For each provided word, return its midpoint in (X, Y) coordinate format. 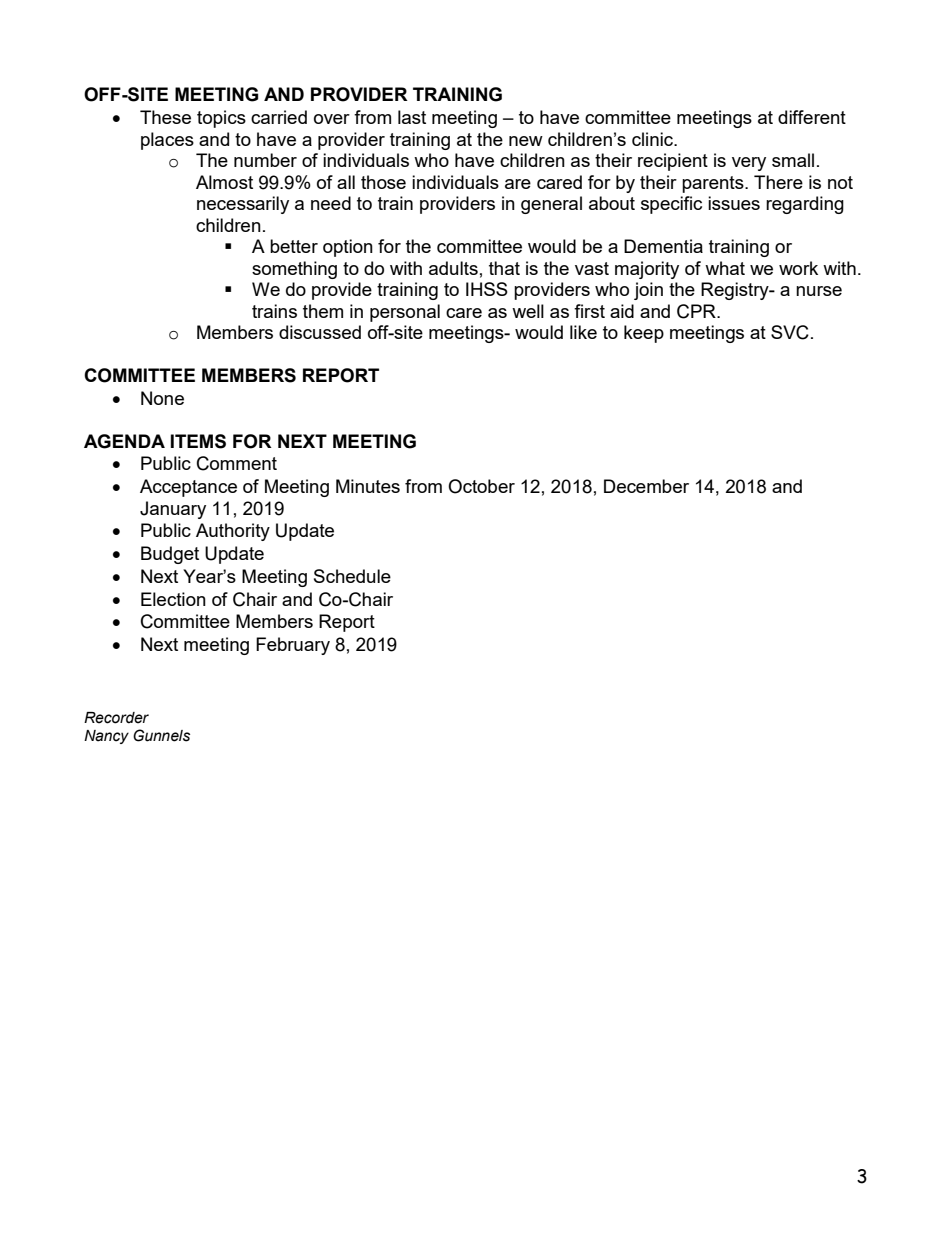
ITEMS (198, 441)
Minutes (368, 486)
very (749, 164)
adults (453, 268)
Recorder (116, 718)
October (481, 486)
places (167, 141)
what (725, 268)
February (293, 646)
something (294, 270)
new (526, 141)
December (646, 486)
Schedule (352, 576)
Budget (170, 555)
